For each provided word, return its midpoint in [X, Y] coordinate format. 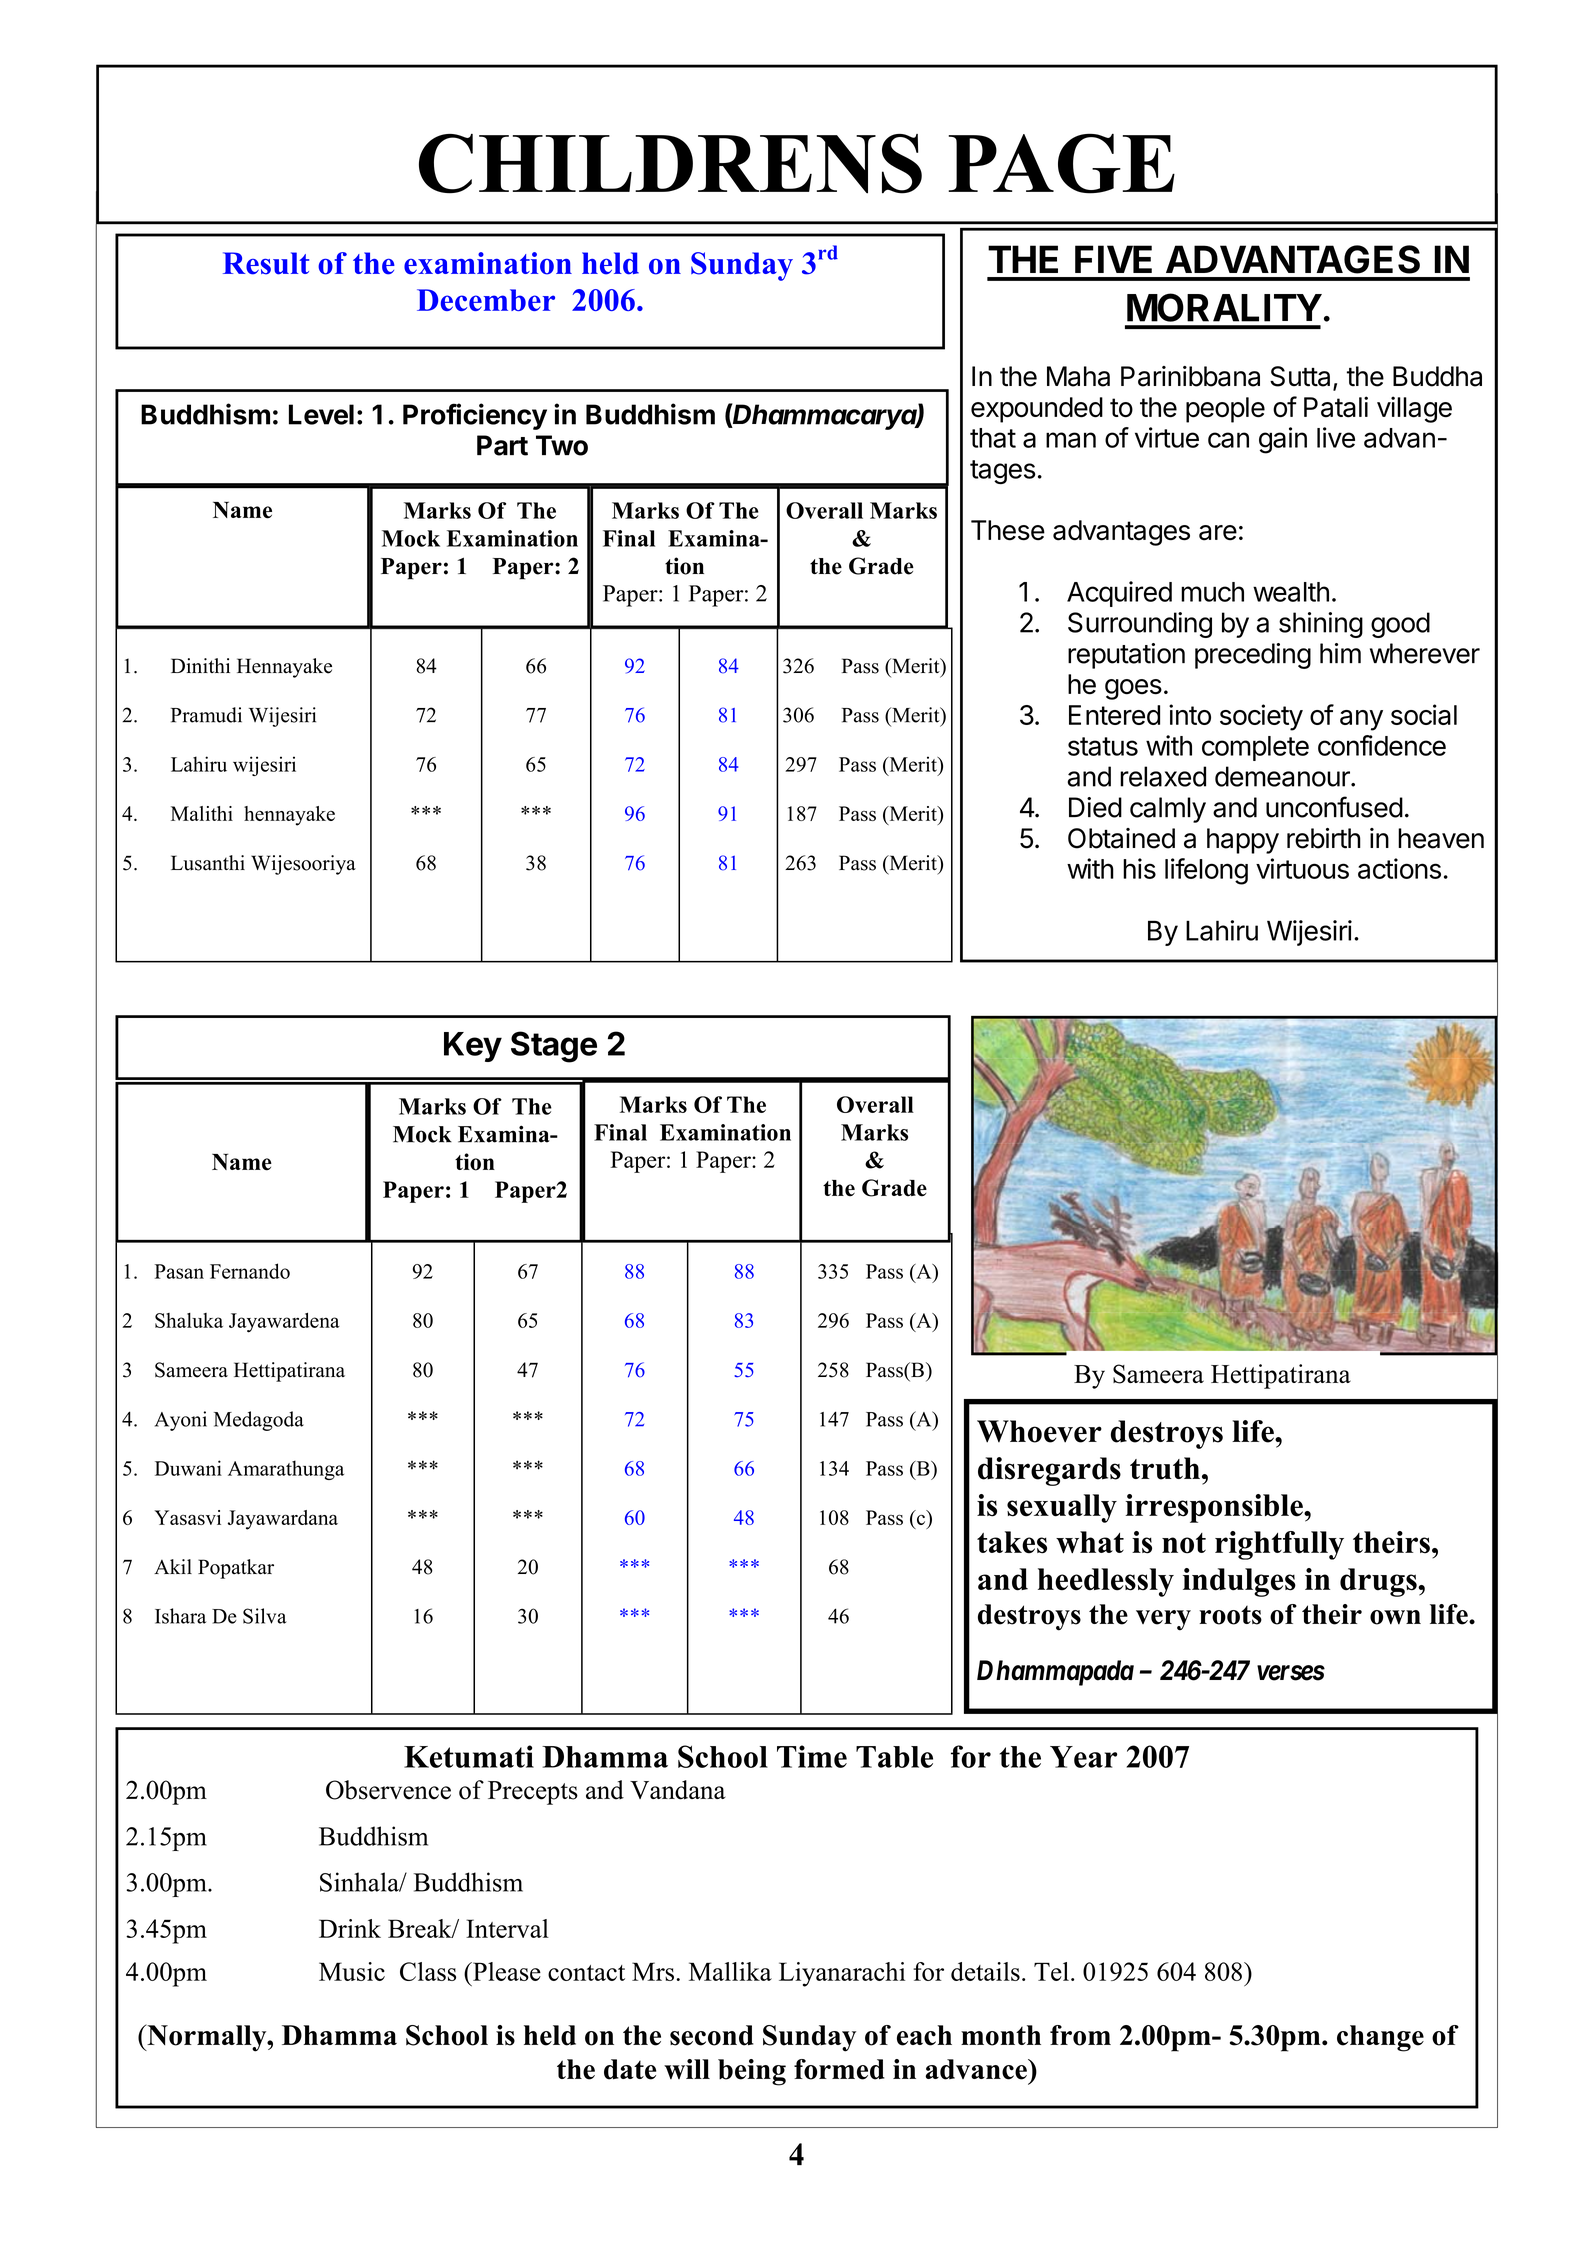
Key [473, 1047]
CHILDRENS [670, 164]
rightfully [1279, 1545]
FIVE [1113, 259]
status [1103, 746]
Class [428, 1971]
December [486, 300]
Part [502, 445]
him [1340, 653]
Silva [265, 1616]
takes [1012, 1542]
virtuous [1302, 868]
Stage [554, 1047]
